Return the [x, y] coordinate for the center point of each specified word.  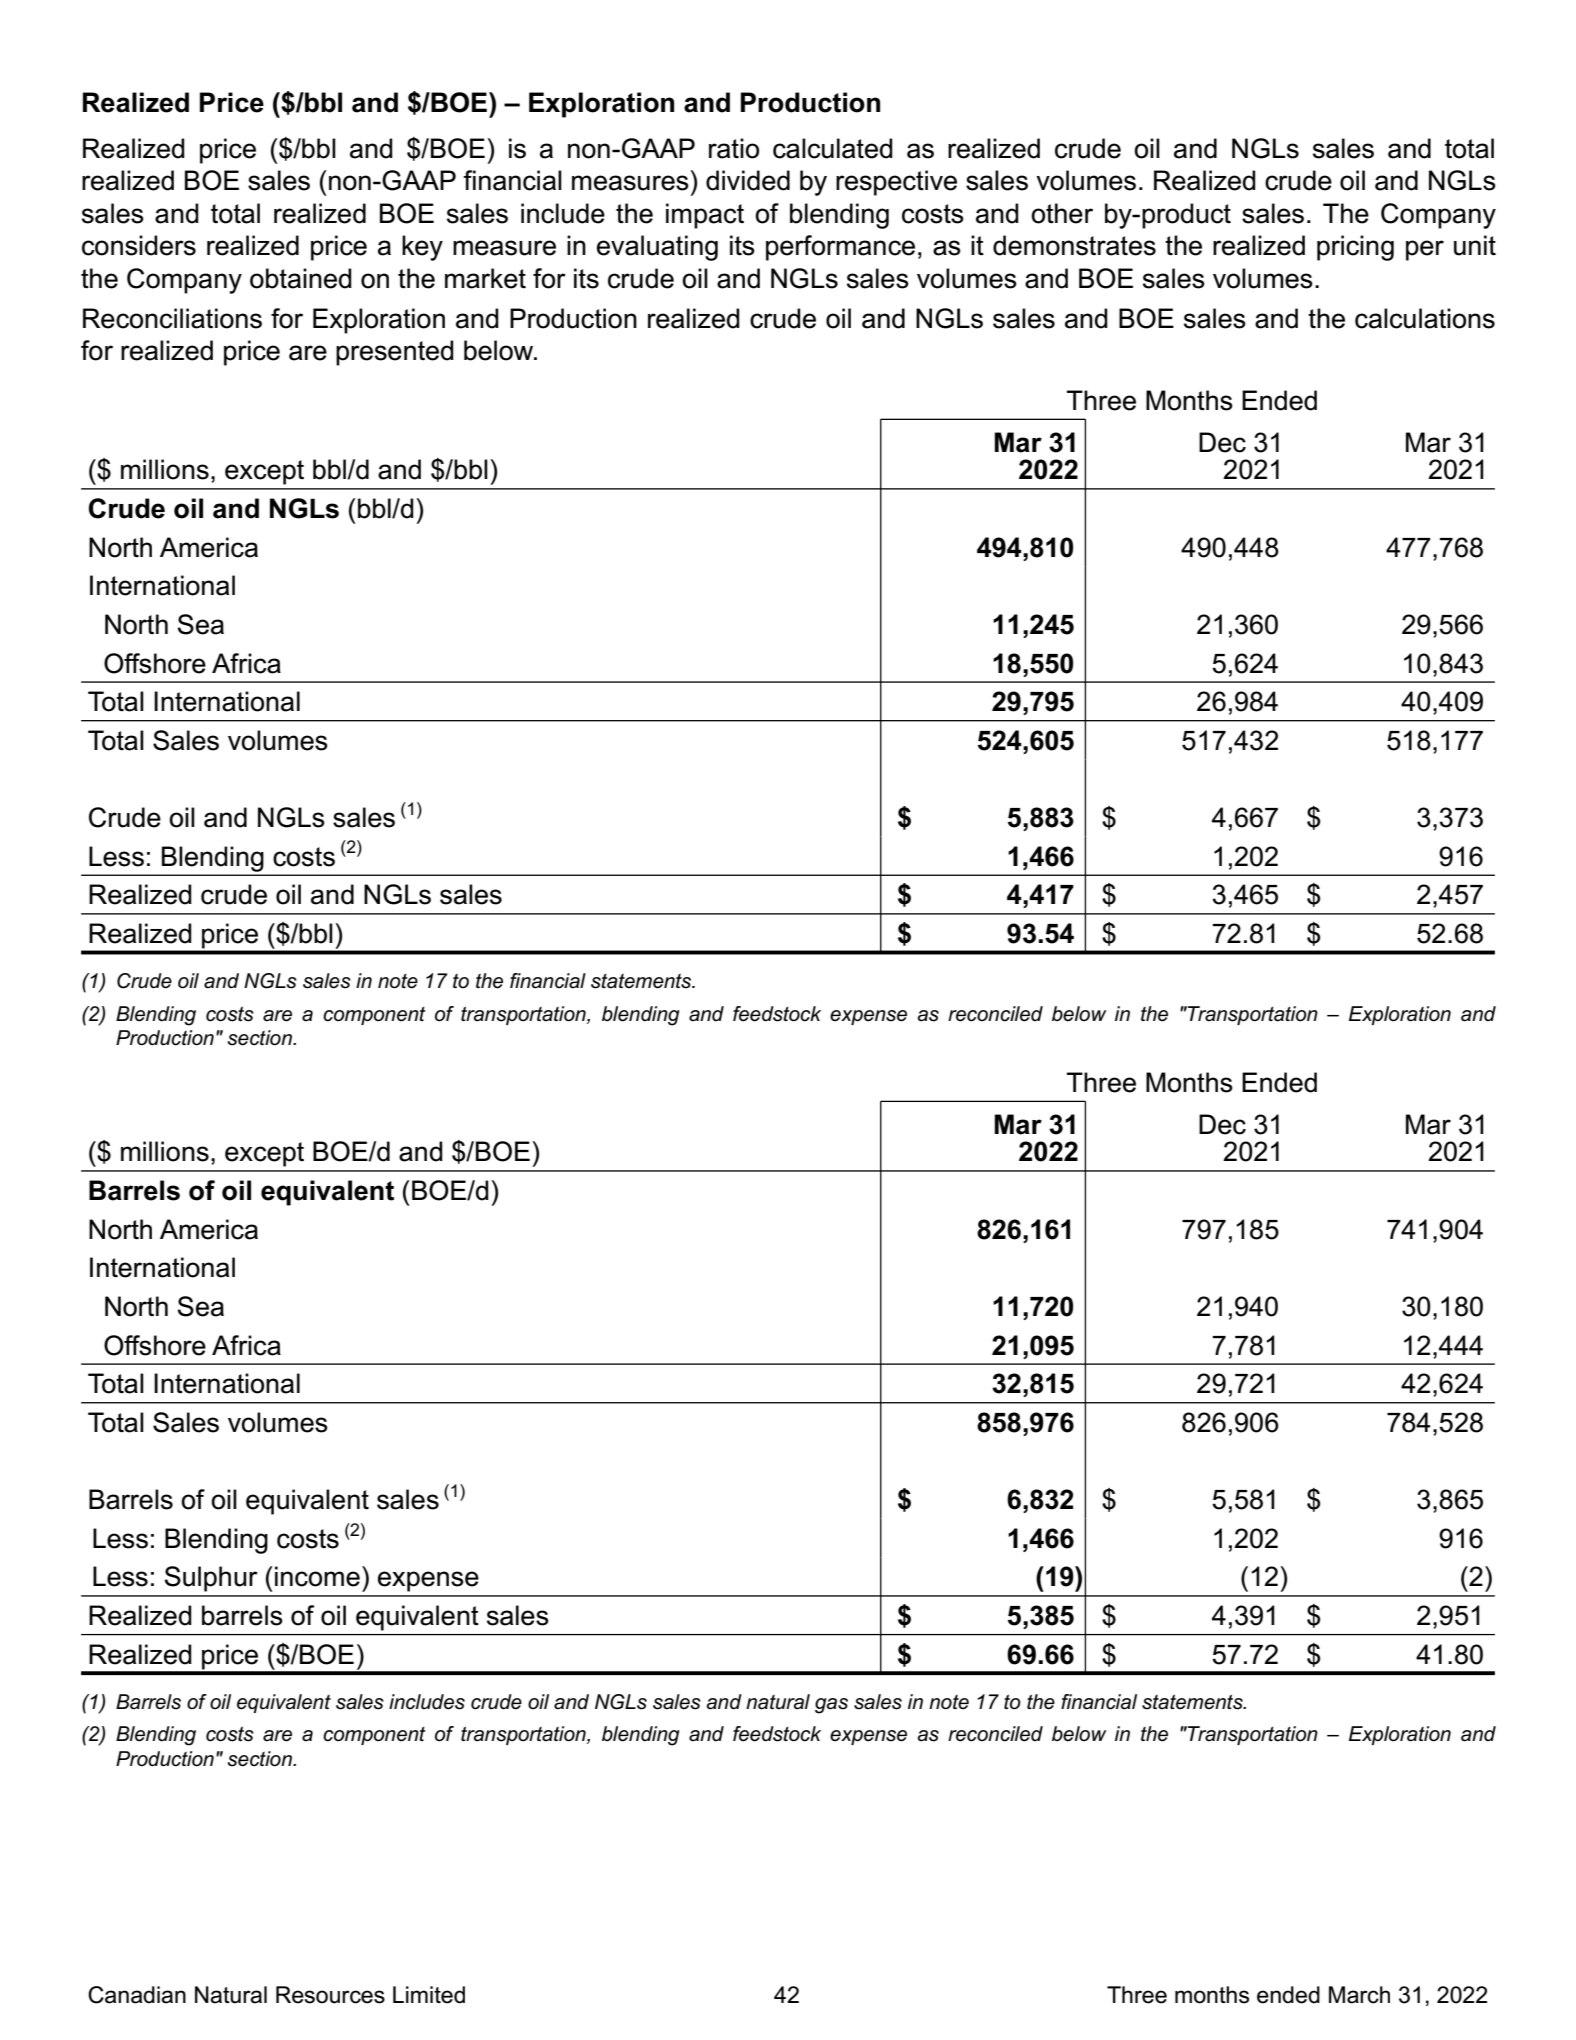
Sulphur [211, 1579]
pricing [1355, 248]
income [317, 1576]
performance [840, 248]
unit [1475, 245]
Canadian [137, 1995]
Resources [330, 1995]
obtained [301, 278]
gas [831, 1706]
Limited [429, 1995]
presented [395, 353]
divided [748, 180]
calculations [1425, 318]
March [1359, 1995]
